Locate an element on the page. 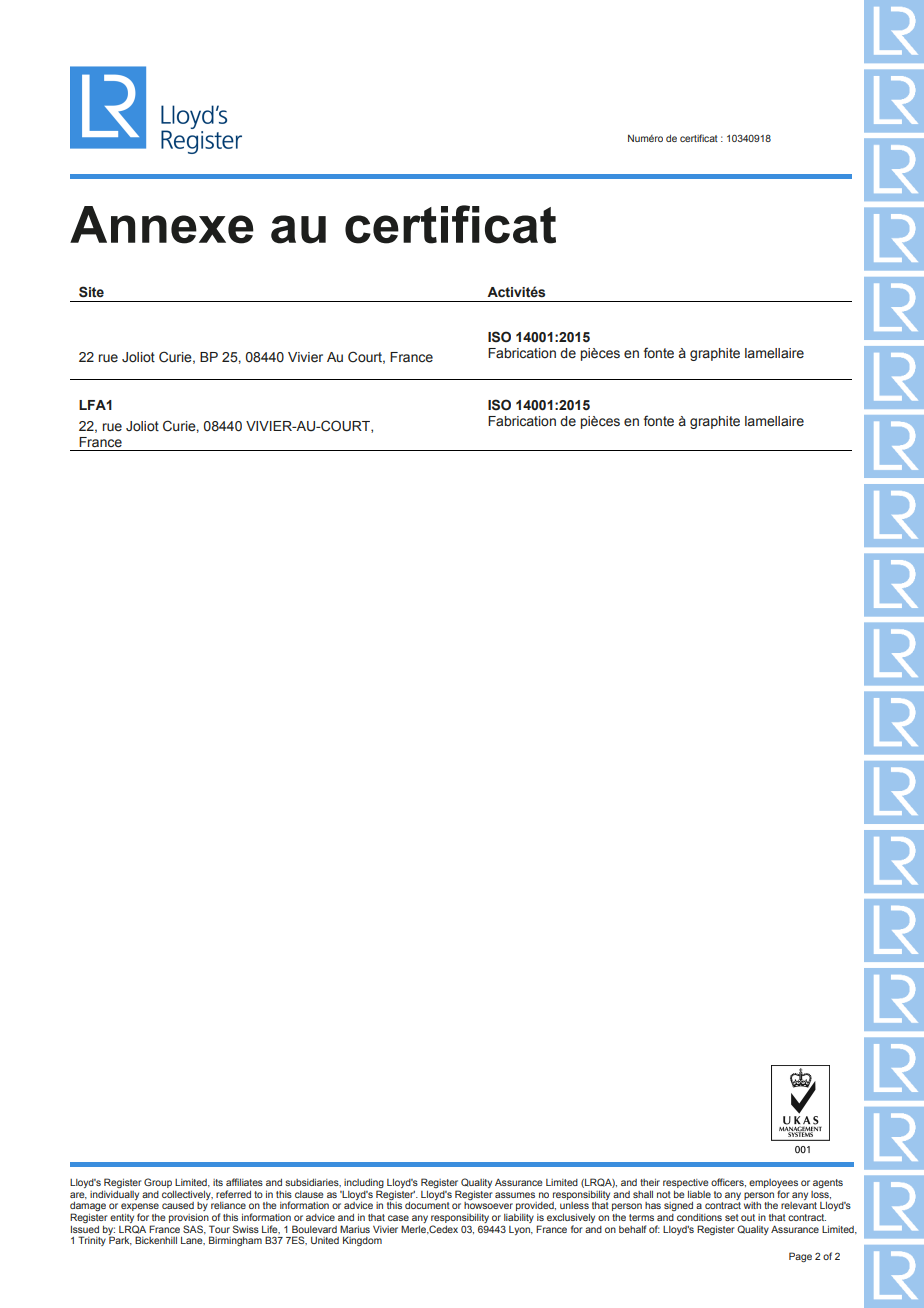 This image has height=1308, width=924. its is located at coordinates (218, 1182).
